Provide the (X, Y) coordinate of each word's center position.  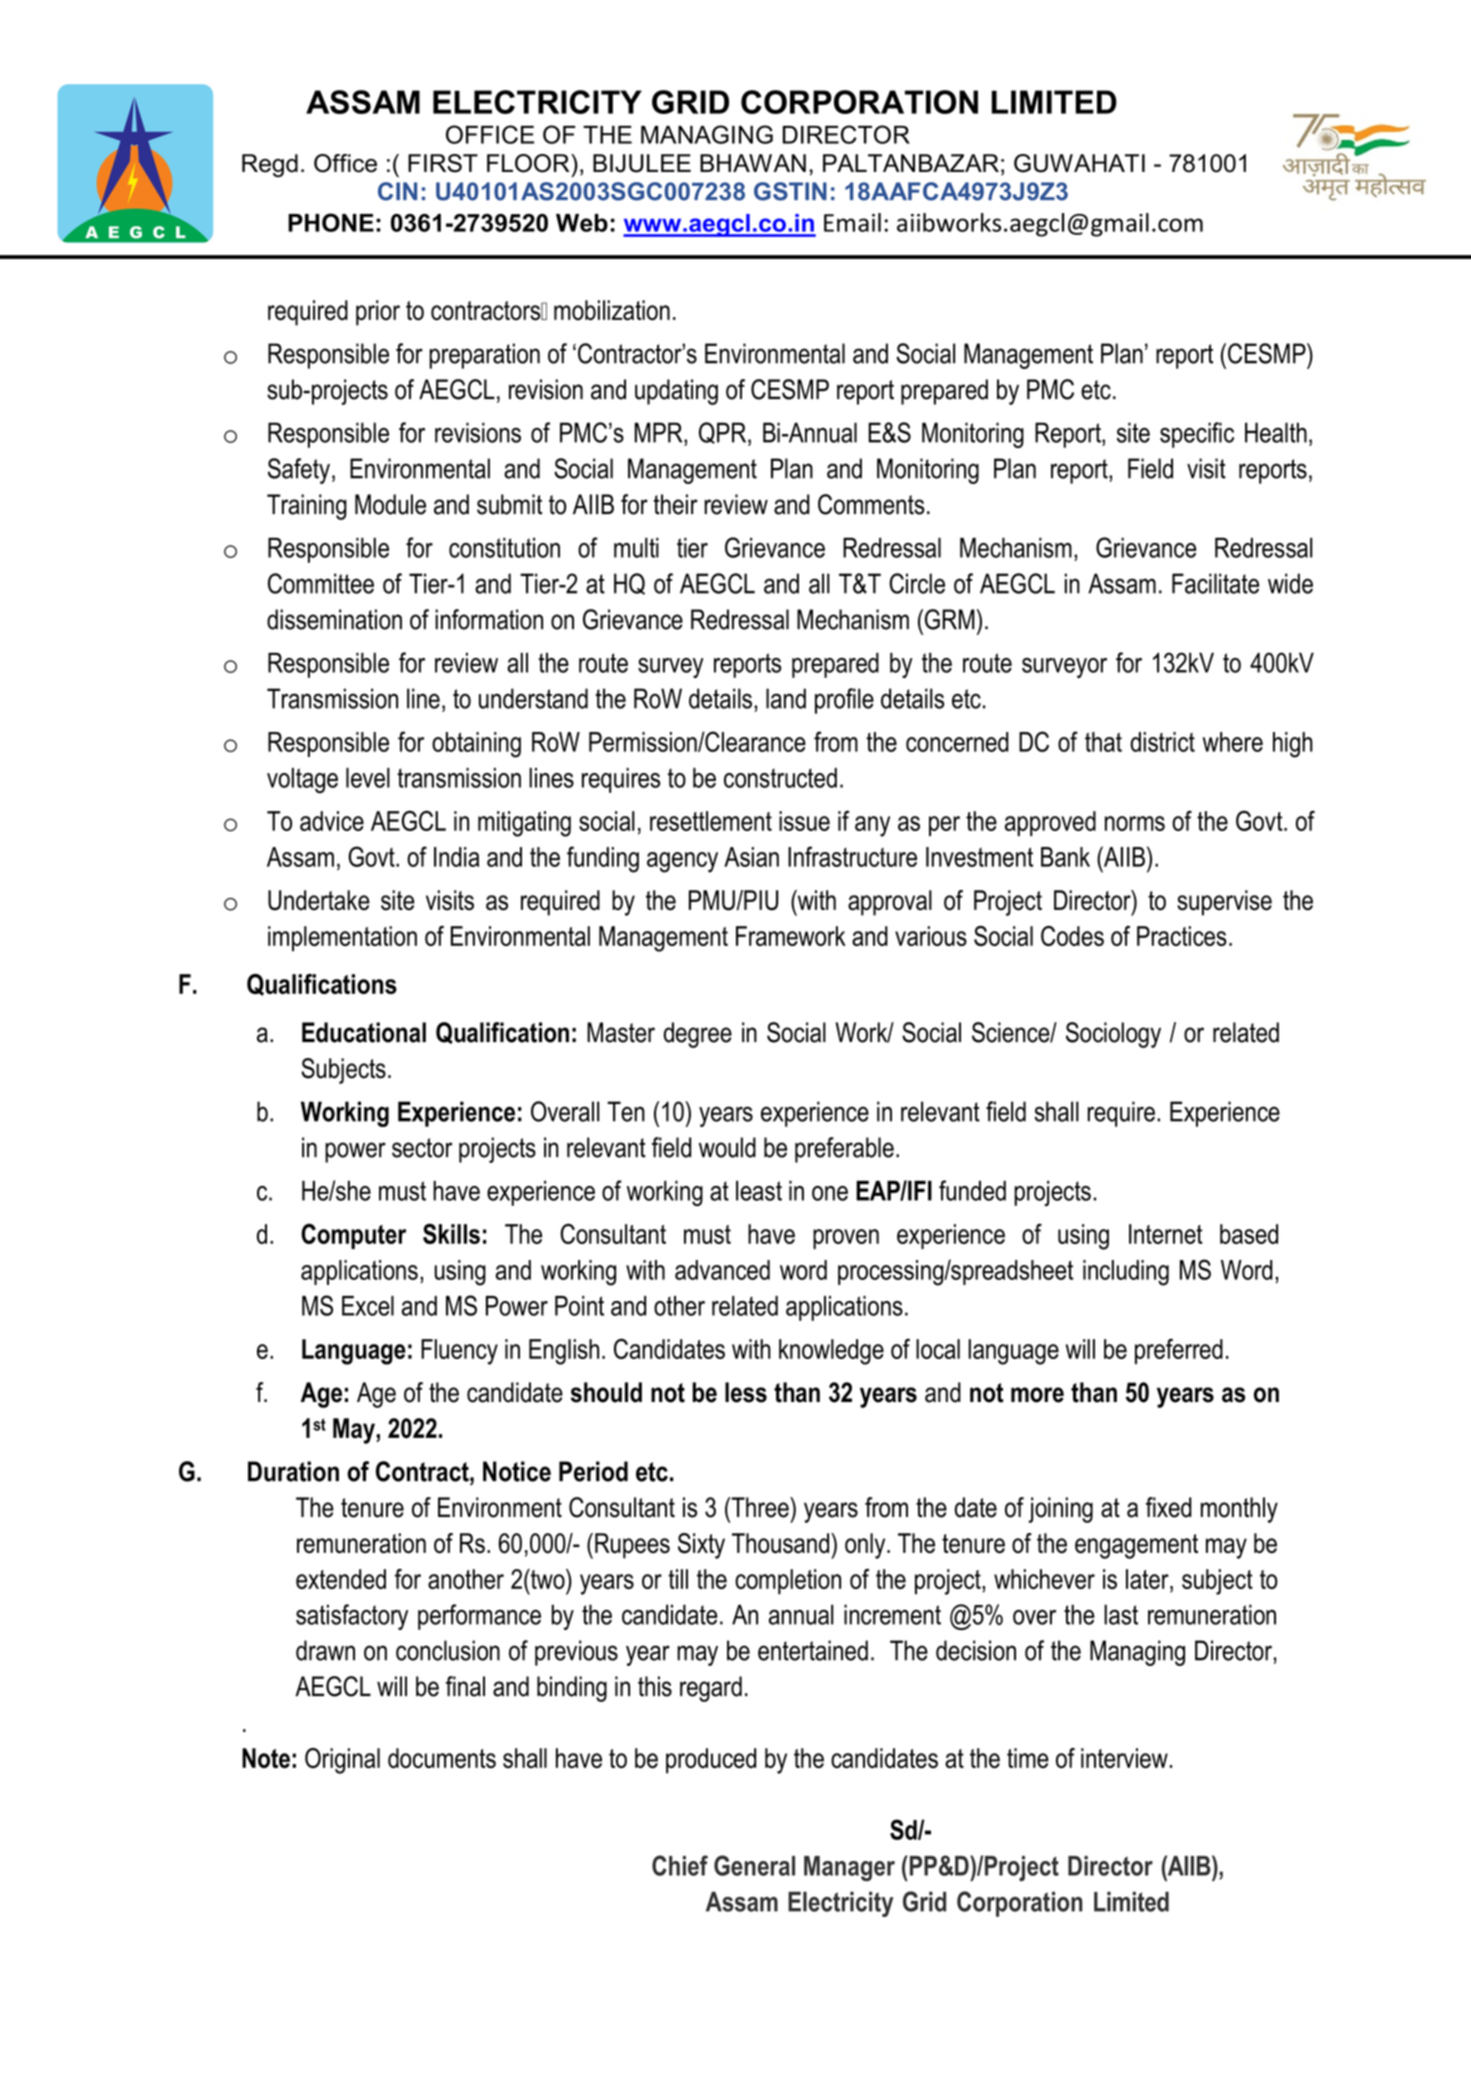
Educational (364, 1032)
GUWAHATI (1079, 163)
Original (342, 1761)
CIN (397, 191)
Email (852, 222)
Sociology (1113, 1035)
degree (698, 1035)
